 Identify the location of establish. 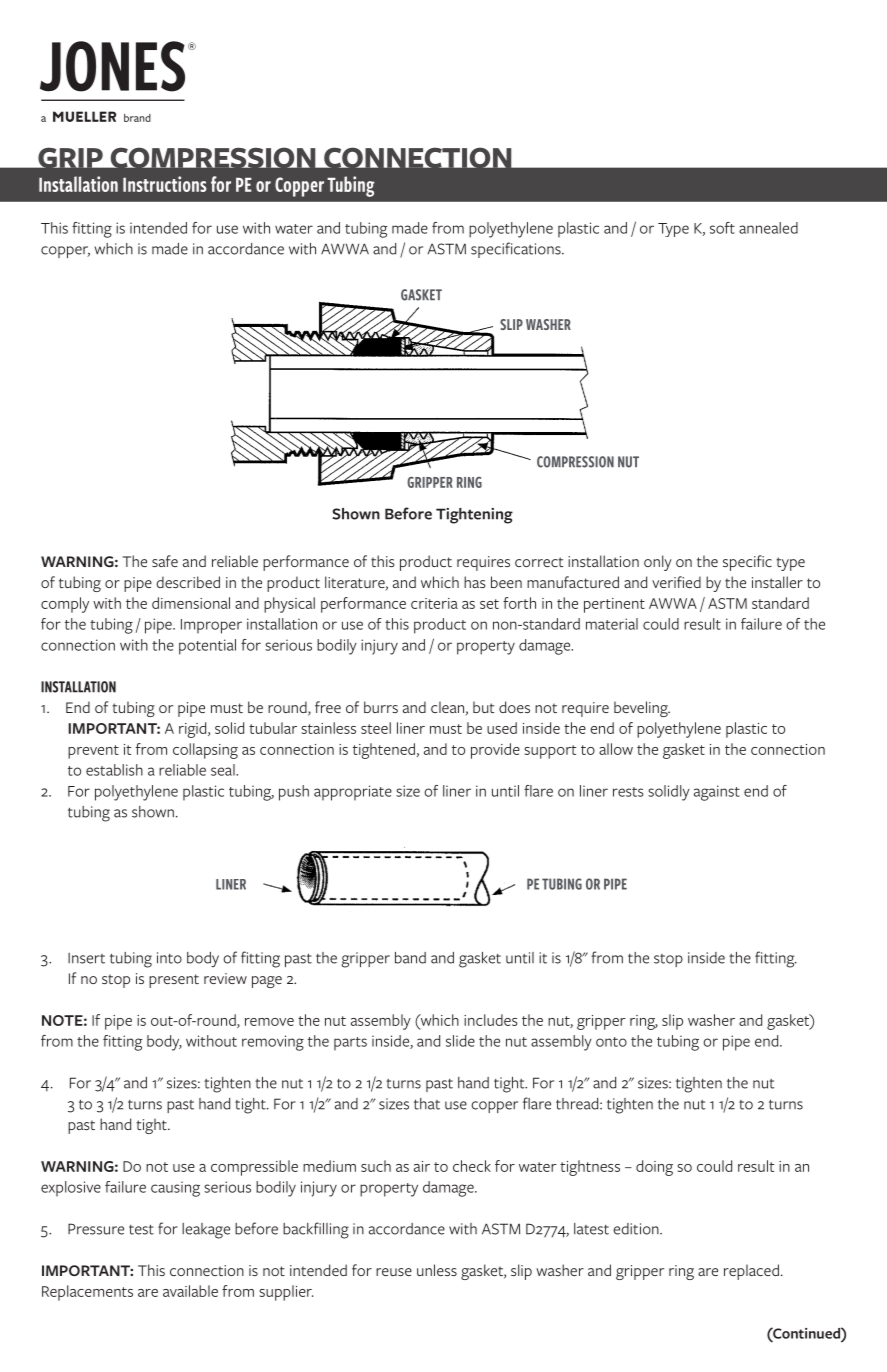
(114, 770).
